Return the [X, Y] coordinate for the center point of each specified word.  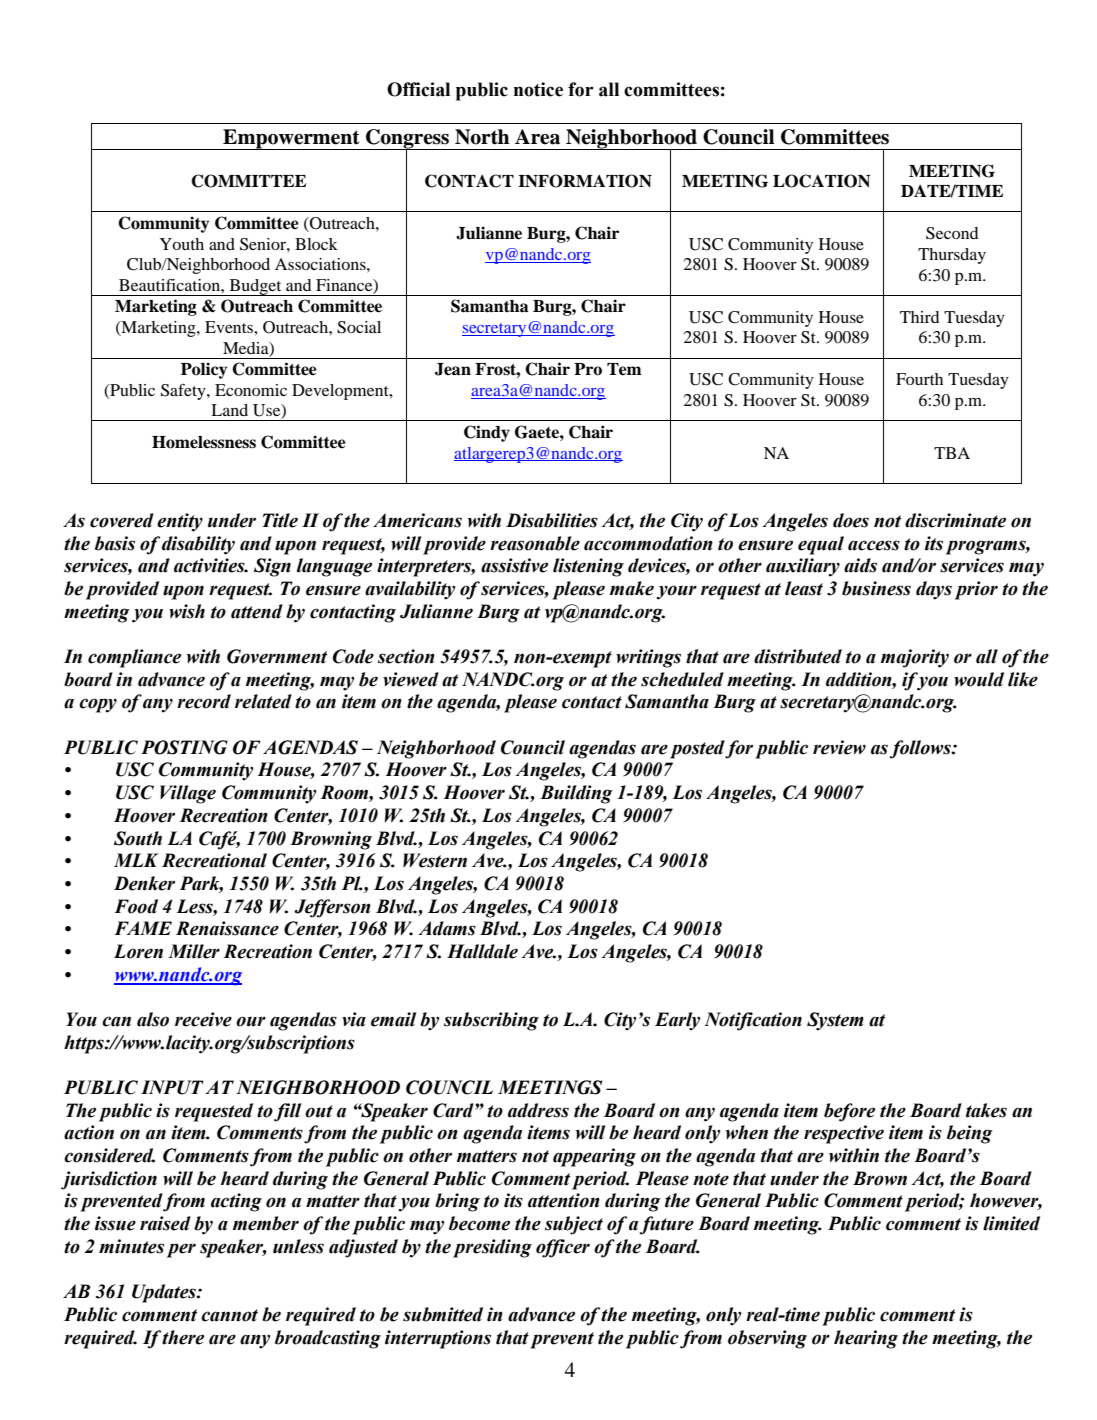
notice [538, 89]
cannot [229, 1315]
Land [229, 410]
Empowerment [291, 139]
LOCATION [821, 181]
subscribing [491, 1021]
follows [921, 749]
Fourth [919, 379]
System [835, 1021]
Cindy [487, 433]
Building [576, 794]
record [204, 701]
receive [203, 1019]
